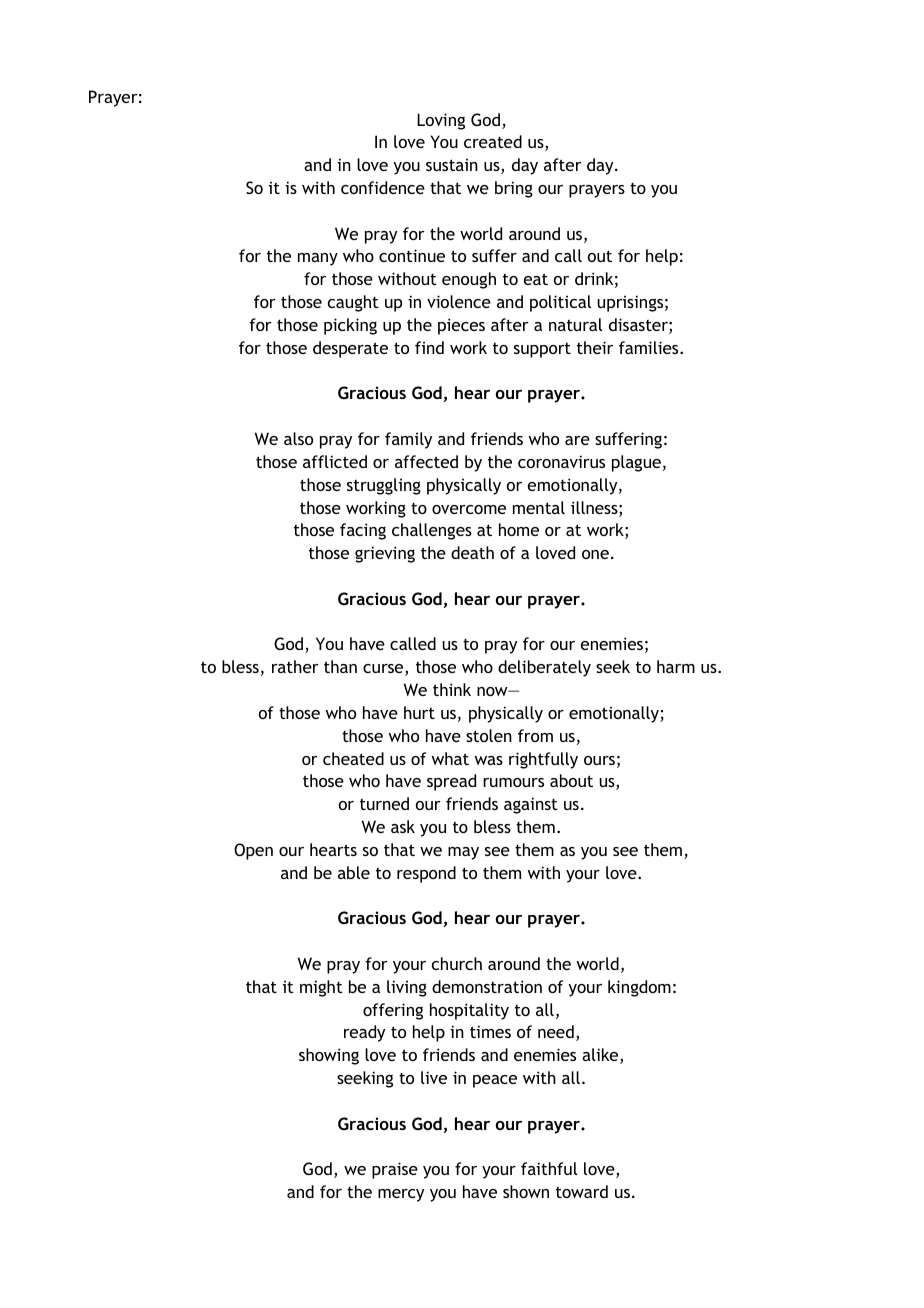 The height and width of the screenshot is (1308, 924). Describe the element at coordinates (457, 963) in the screenshot. I see `church` at that location.
